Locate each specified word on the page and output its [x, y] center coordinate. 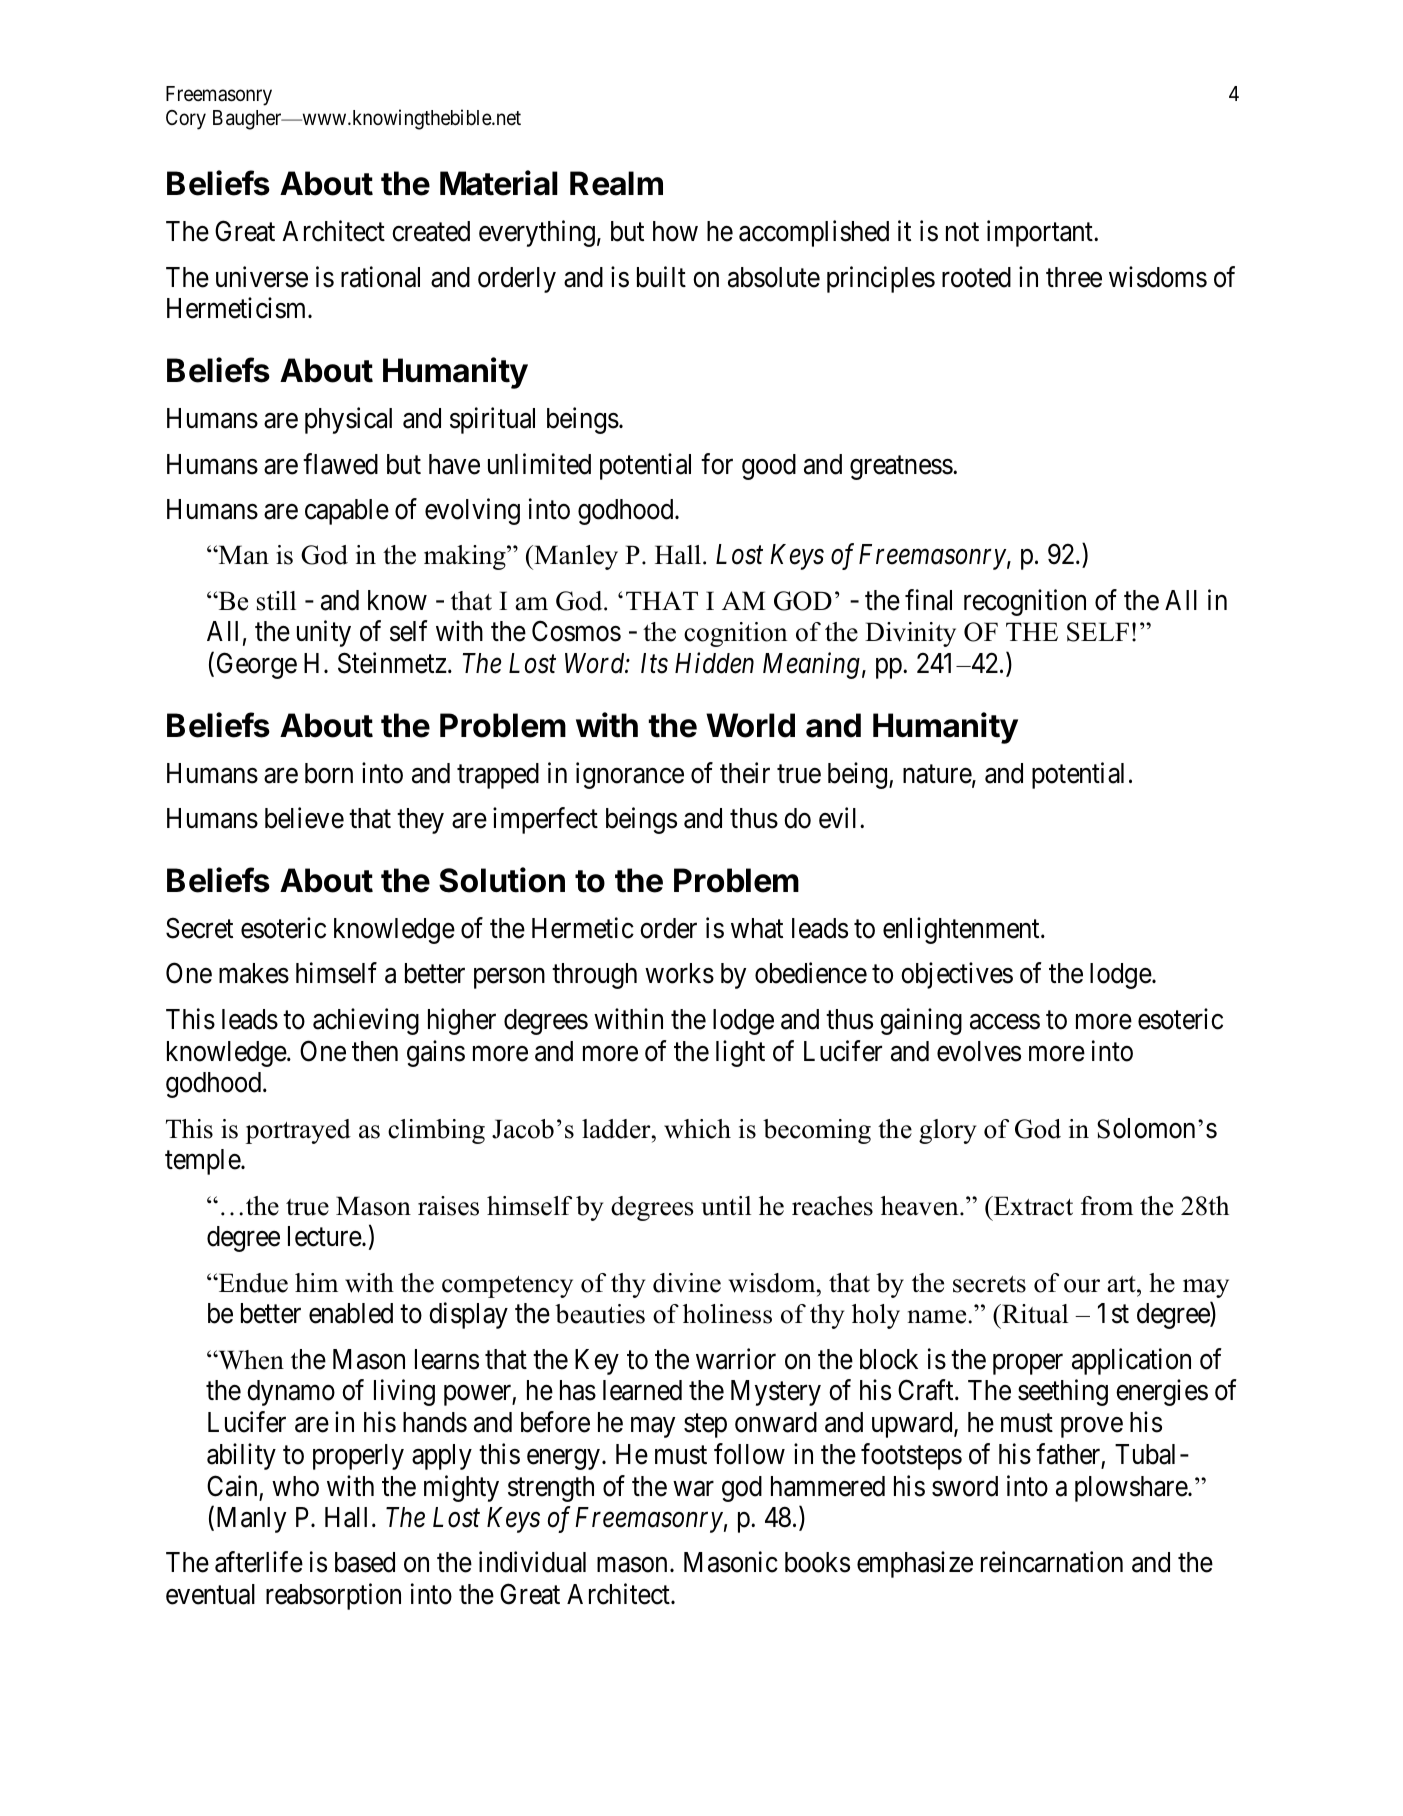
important [1041, 233]
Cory [186, 120]
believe [304, 818]
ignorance [630, 775]
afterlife [259, 1562]
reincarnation [1052, 1562]
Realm [616, 183]
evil [840, 818]
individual [532, 1562]
